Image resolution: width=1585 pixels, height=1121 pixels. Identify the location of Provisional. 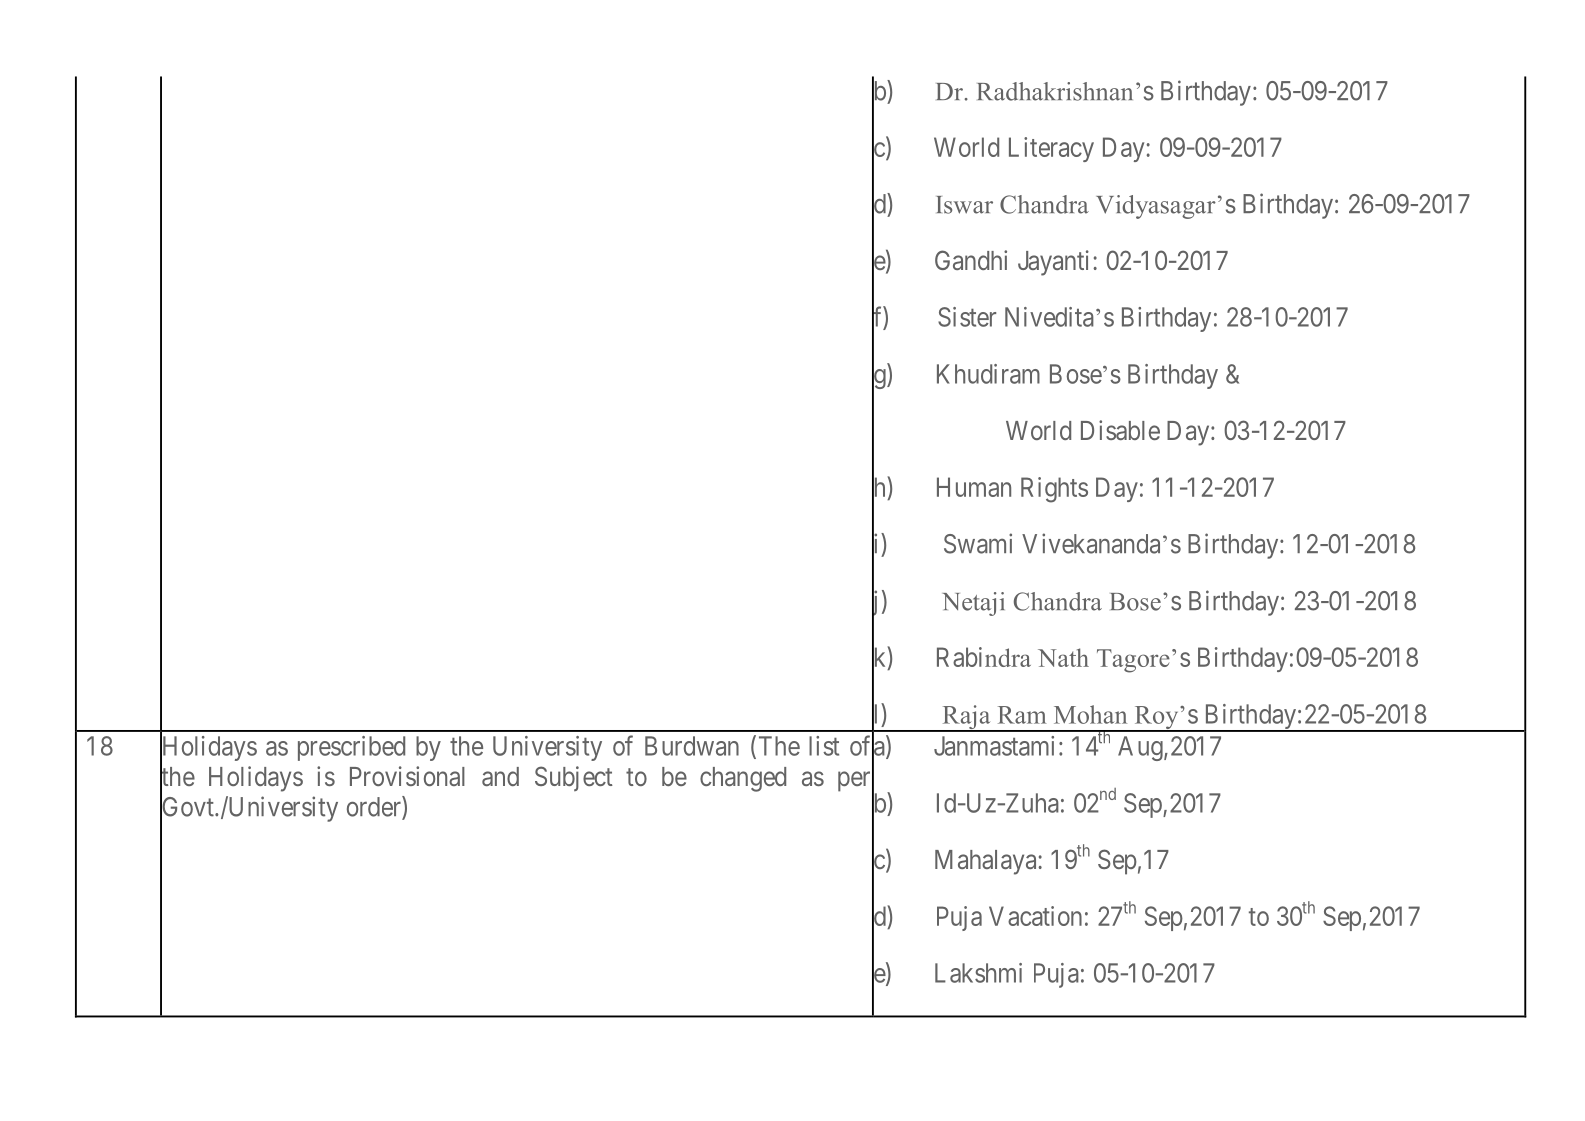
(407, 776).
